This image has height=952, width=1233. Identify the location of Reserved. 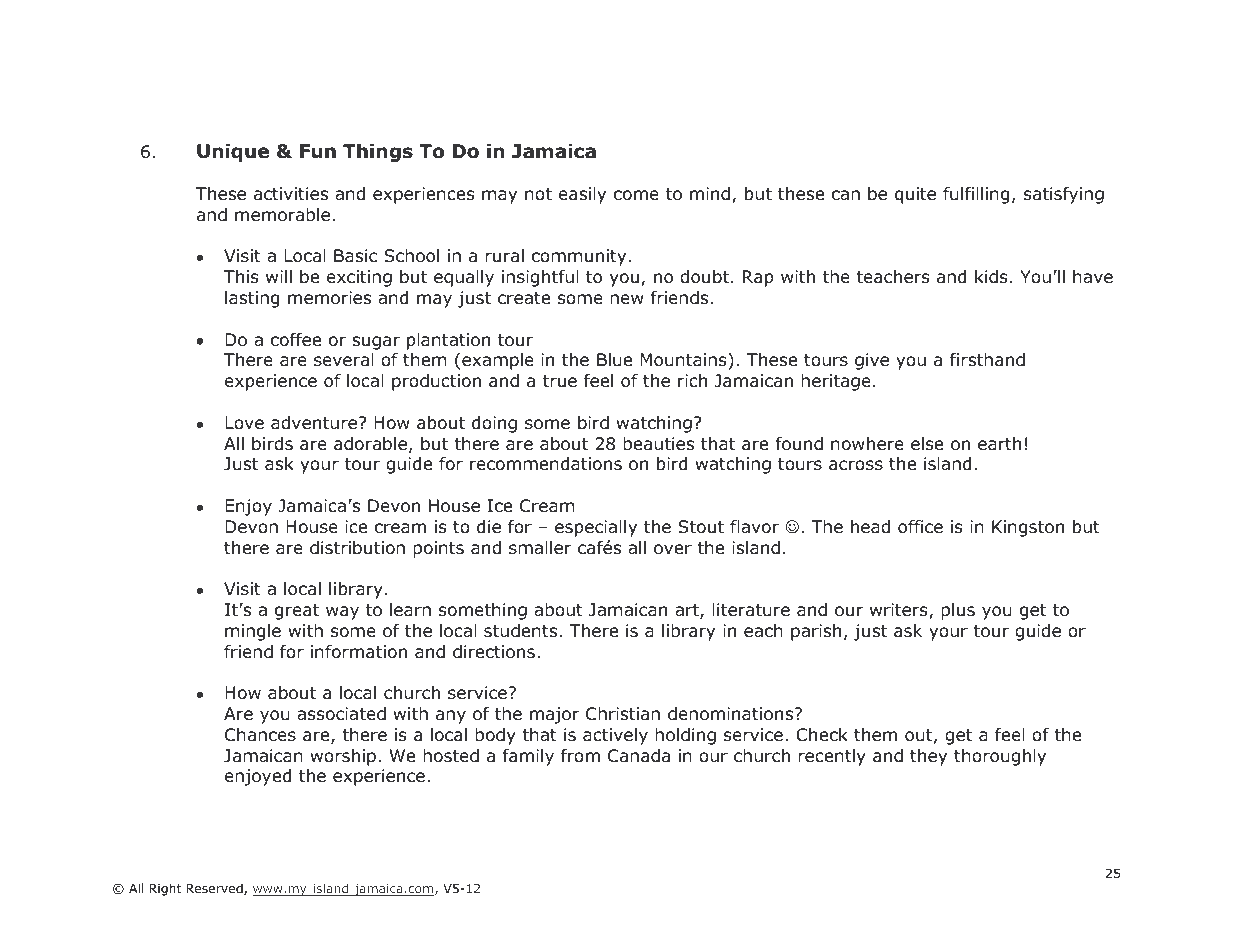
(215, 889).
